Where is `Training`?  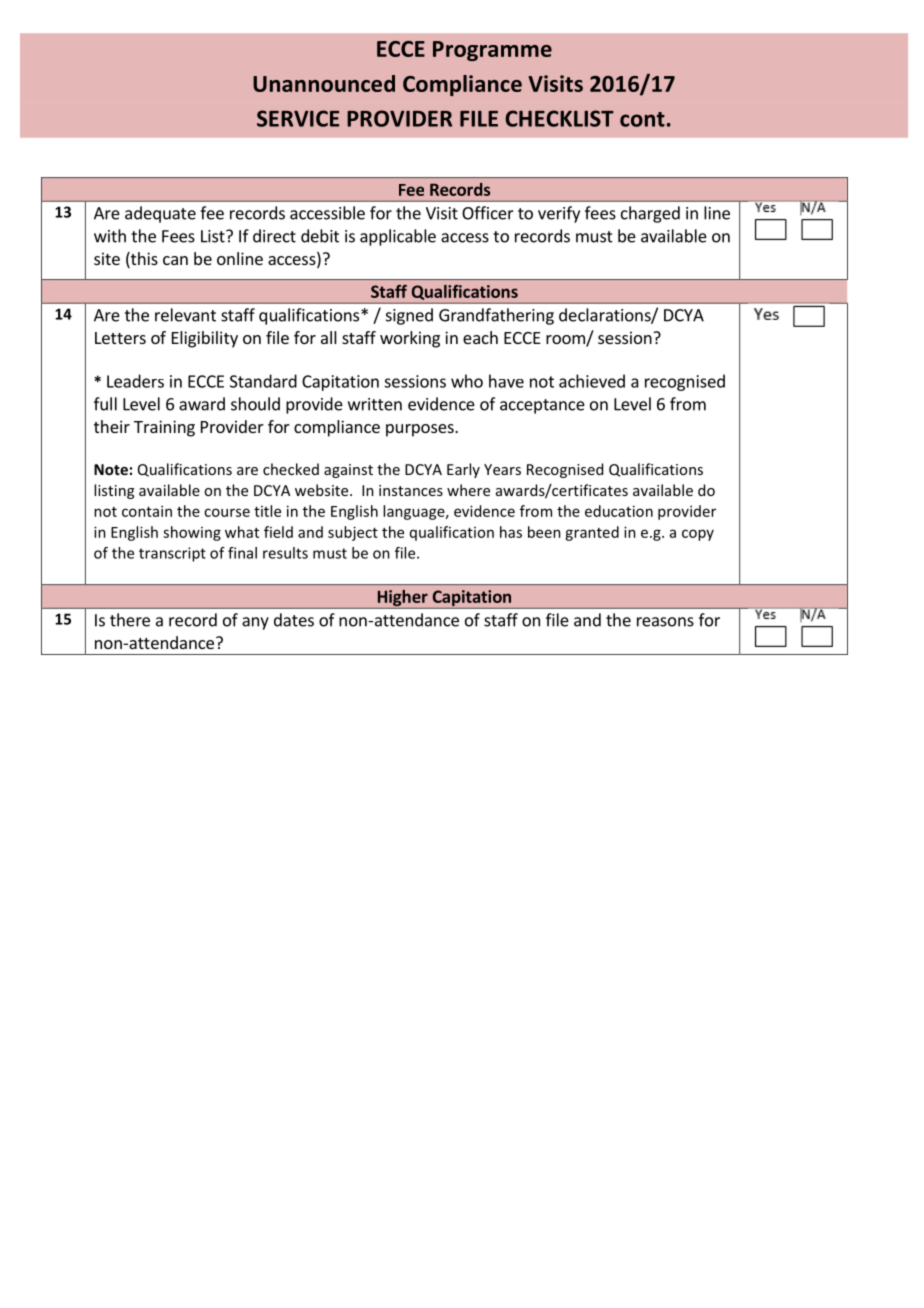
Training is located at coordinates (164, 428).
